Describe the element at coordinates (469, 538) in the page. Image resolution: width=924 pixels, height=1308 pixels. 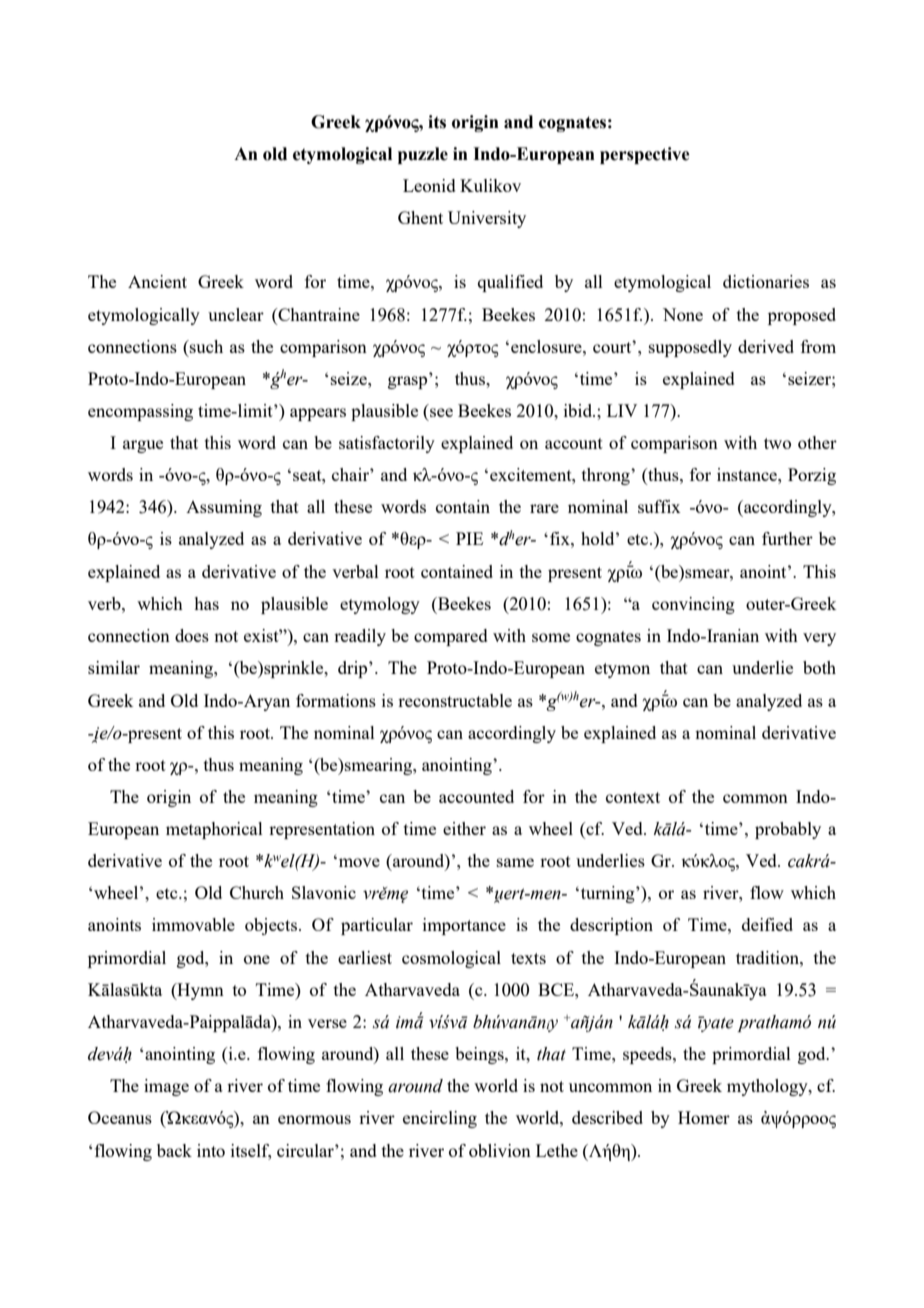
I see `PIE` at that location.
